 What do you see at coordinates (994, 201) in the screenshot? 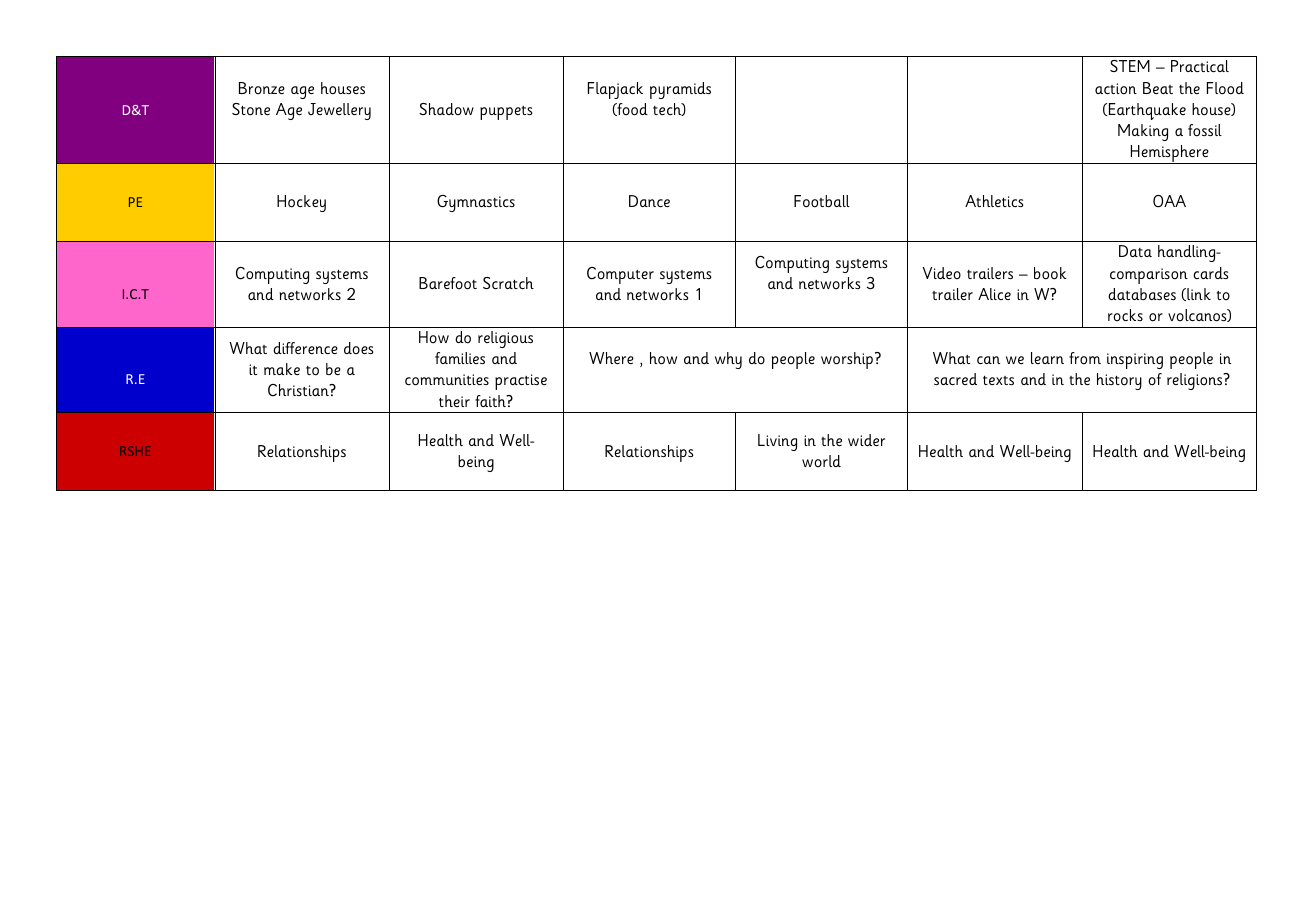
I see `Athletics` at bounding box center [994, 201].
